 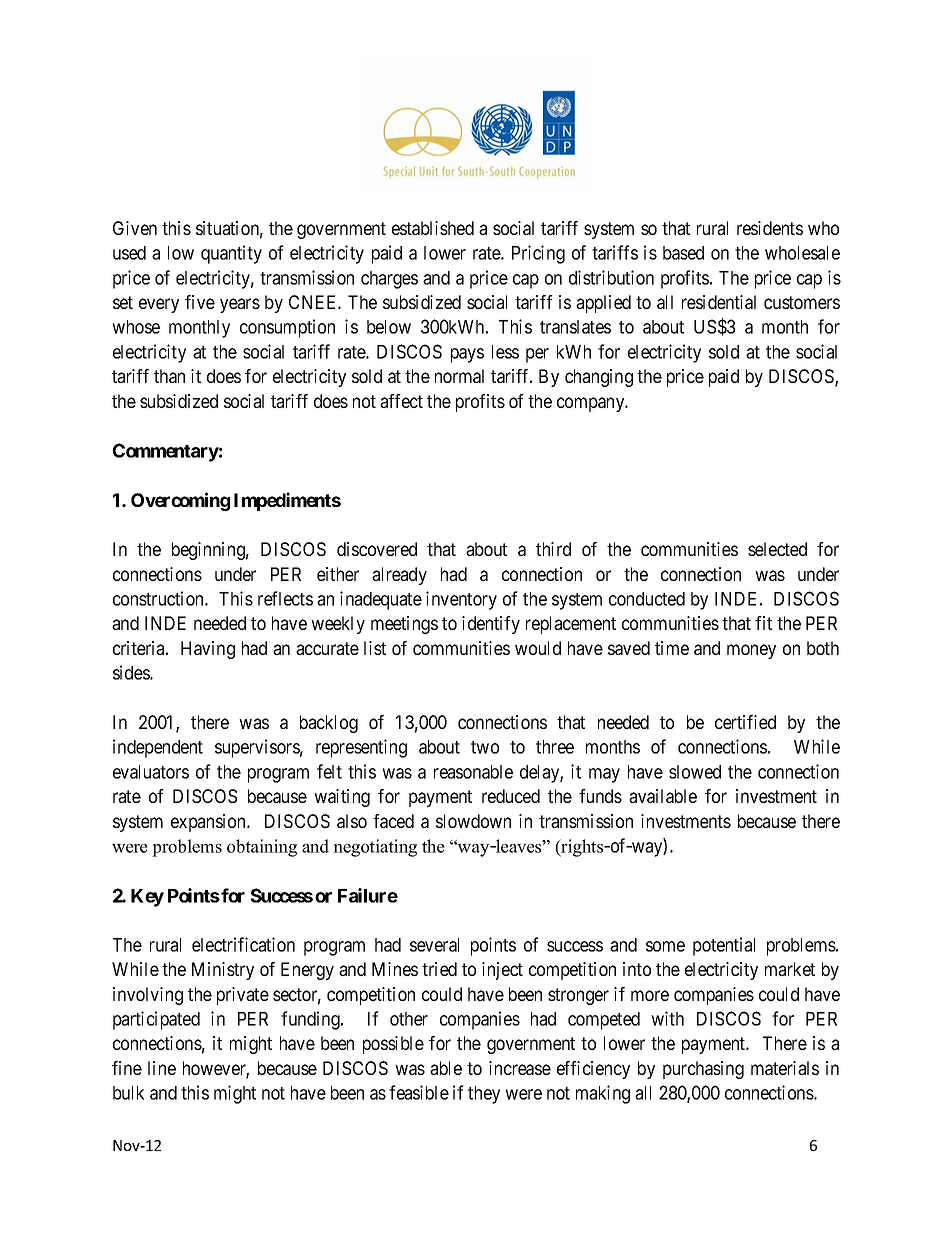 I want to click on established, so click(x=433, y=228).
